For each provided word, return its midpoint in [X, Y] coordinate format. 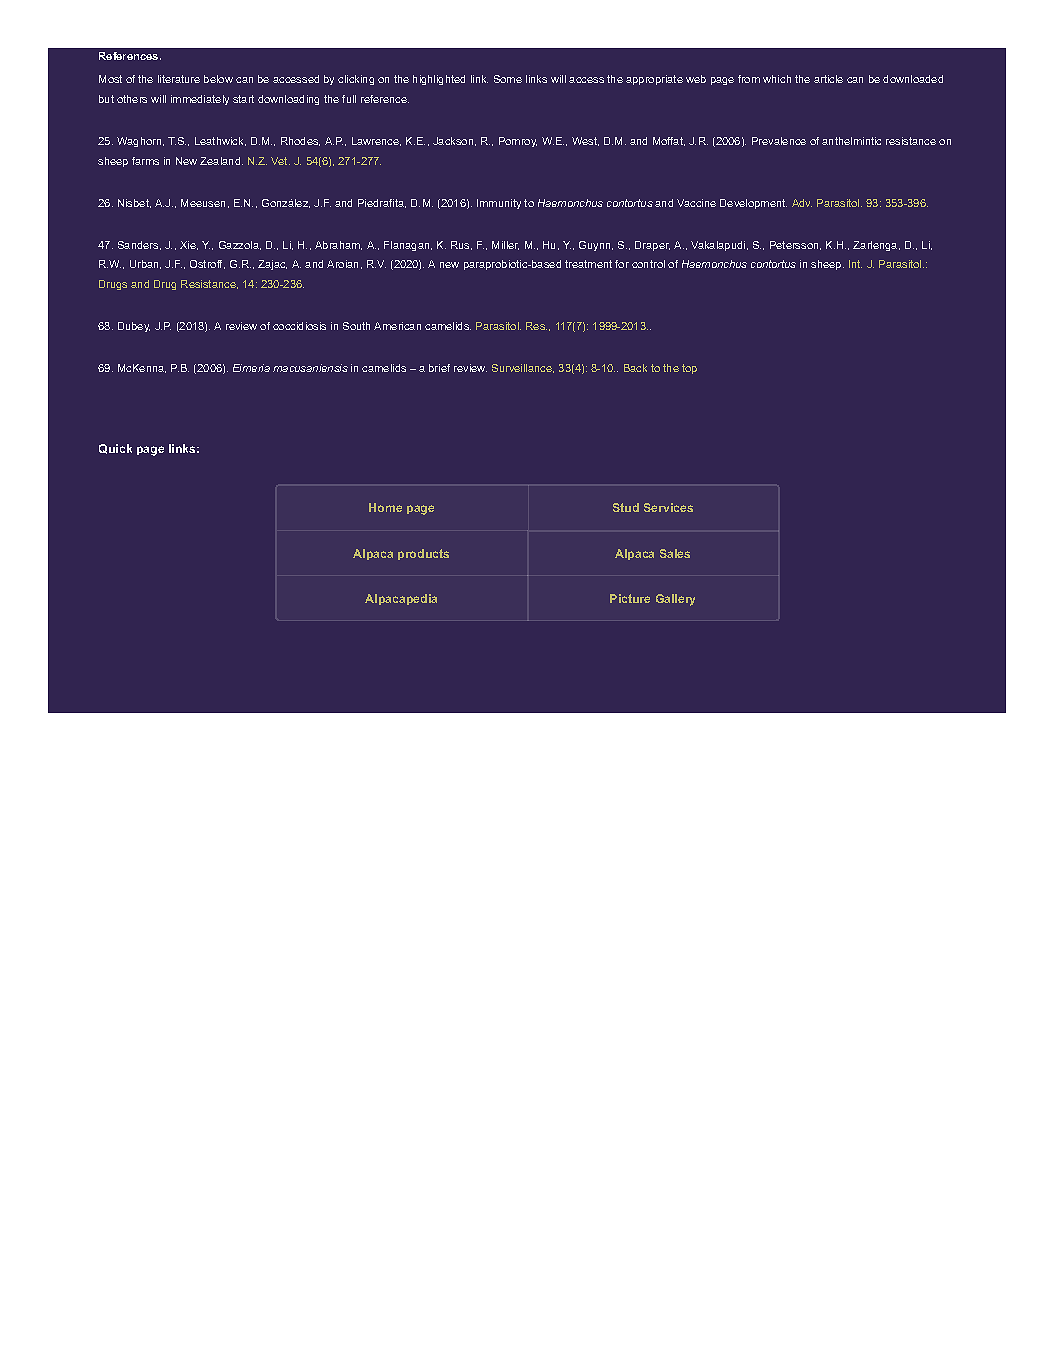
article [828, 79]
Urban [145, 264]
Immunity [499, 204]
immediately [200, 100]
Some [508, 79]
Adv [802, 203]
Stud [626, 507]
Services [668, 507]
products [423, 554]
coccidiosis [299, 326]
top [689, 369]
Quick [115, 449]
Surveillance [523, 368]
